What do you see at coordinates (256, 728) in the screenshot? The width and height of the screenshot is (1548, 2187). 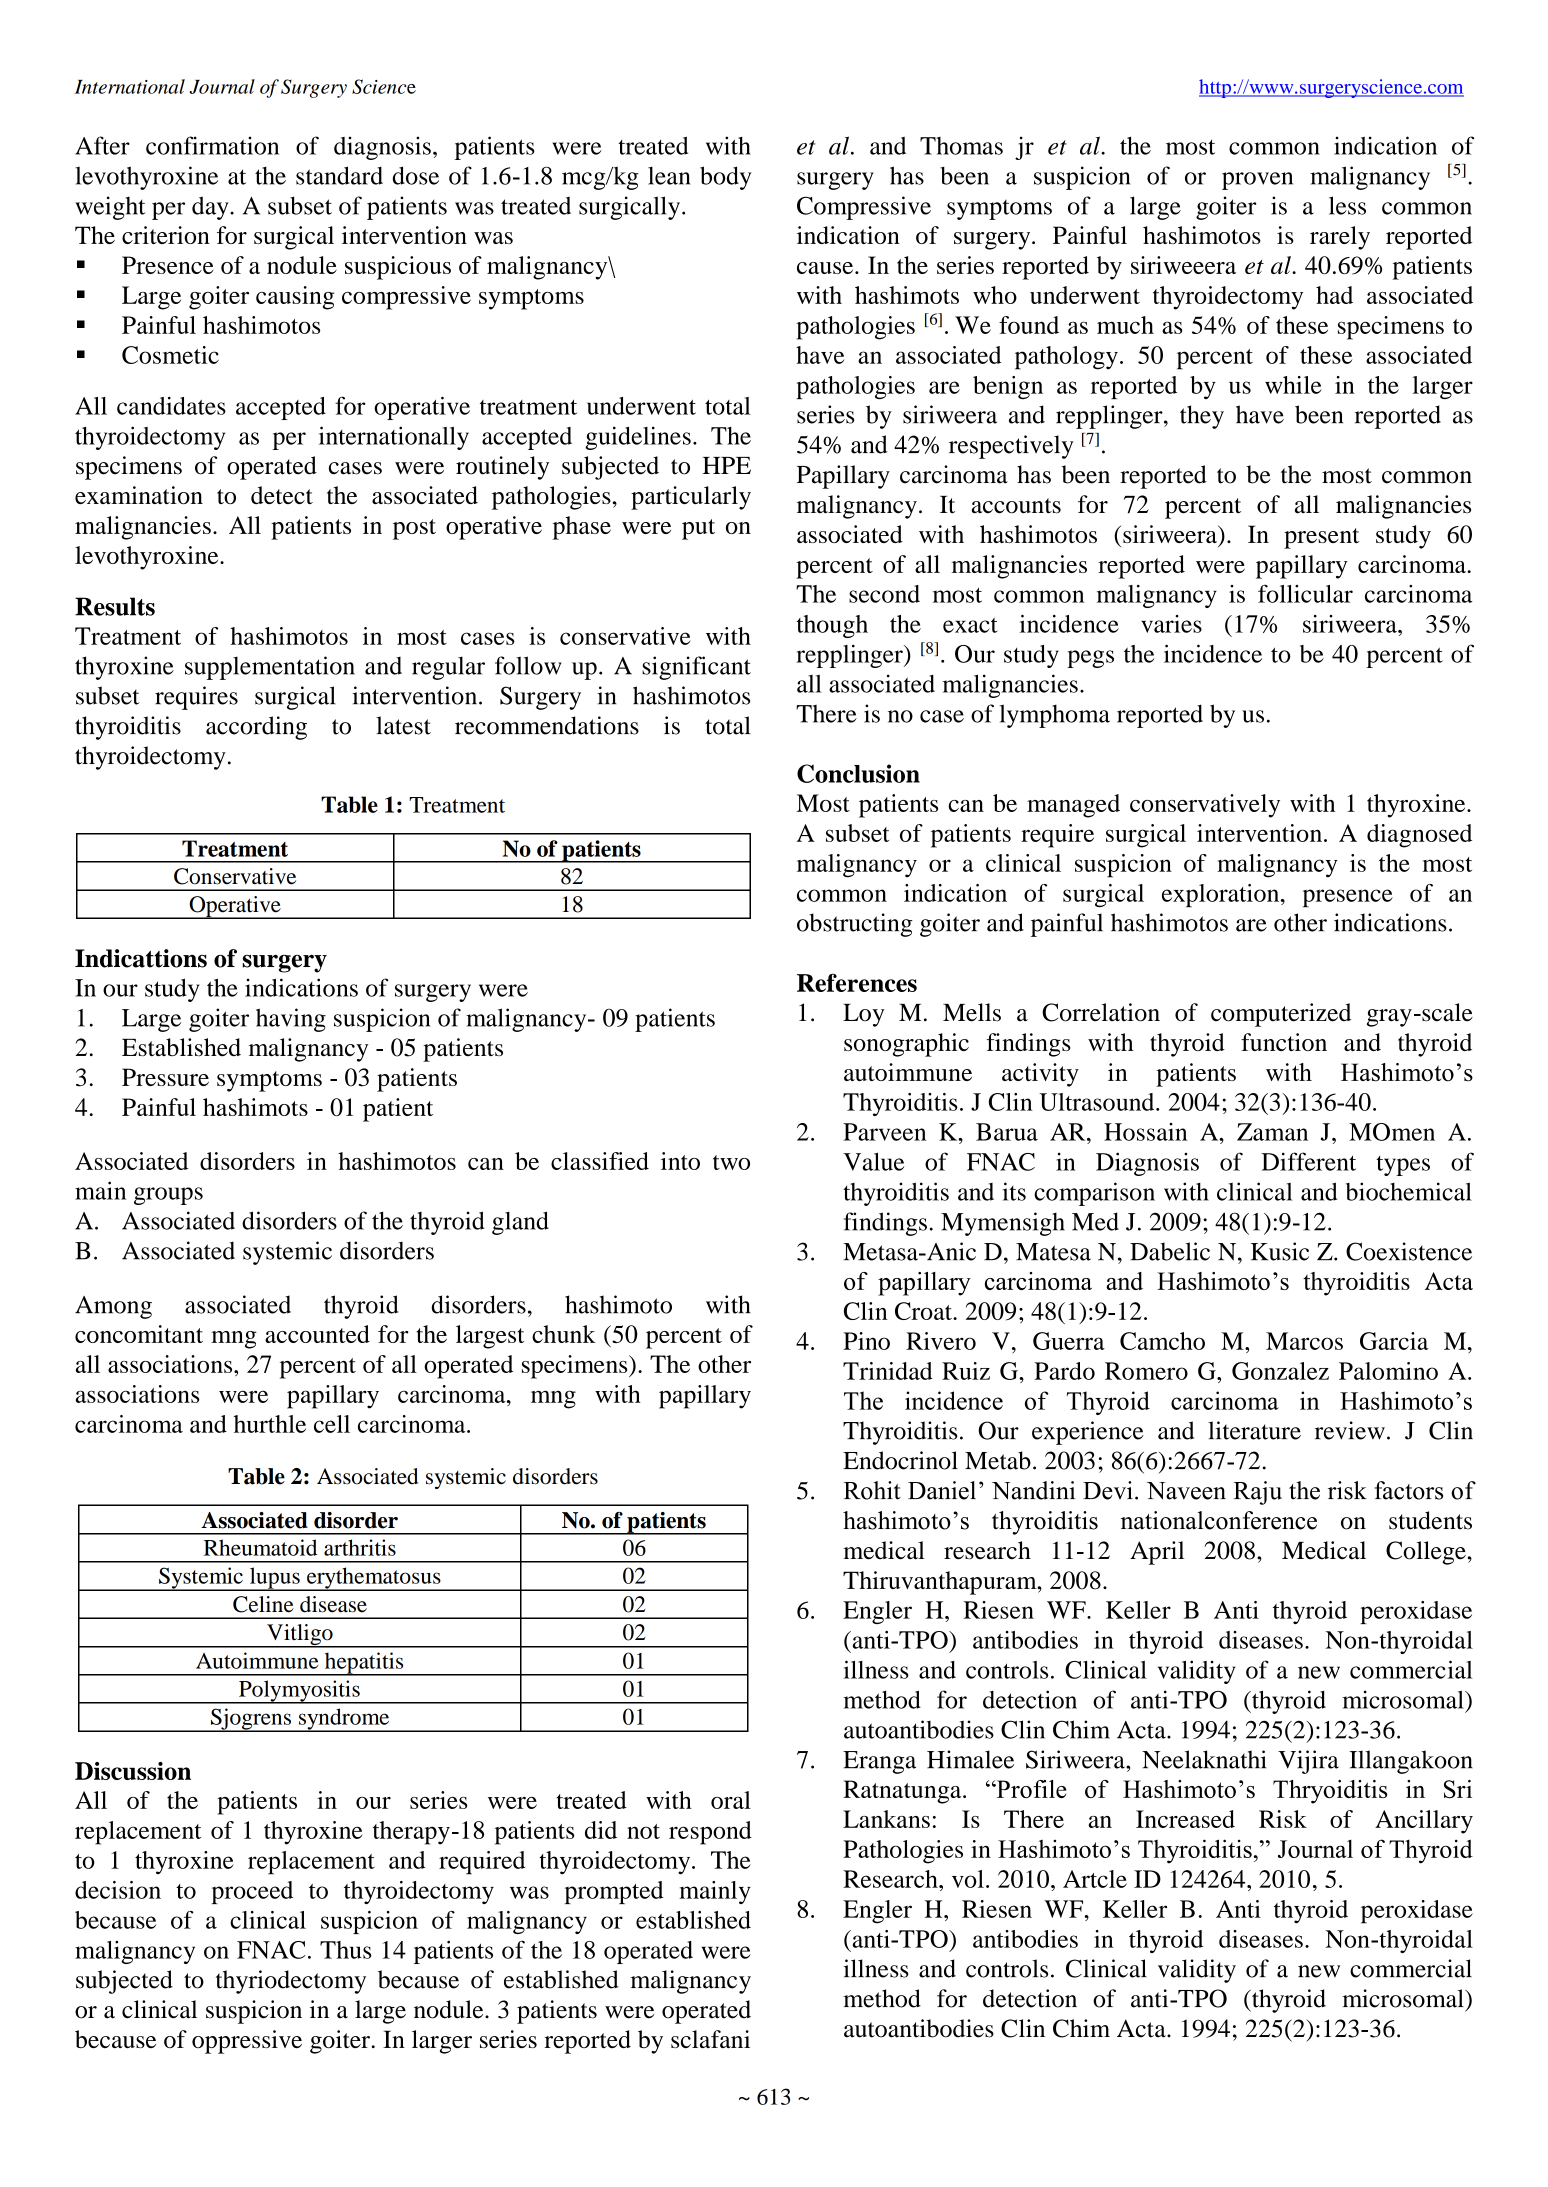 I see `according` at bounding box center [256, 728].
